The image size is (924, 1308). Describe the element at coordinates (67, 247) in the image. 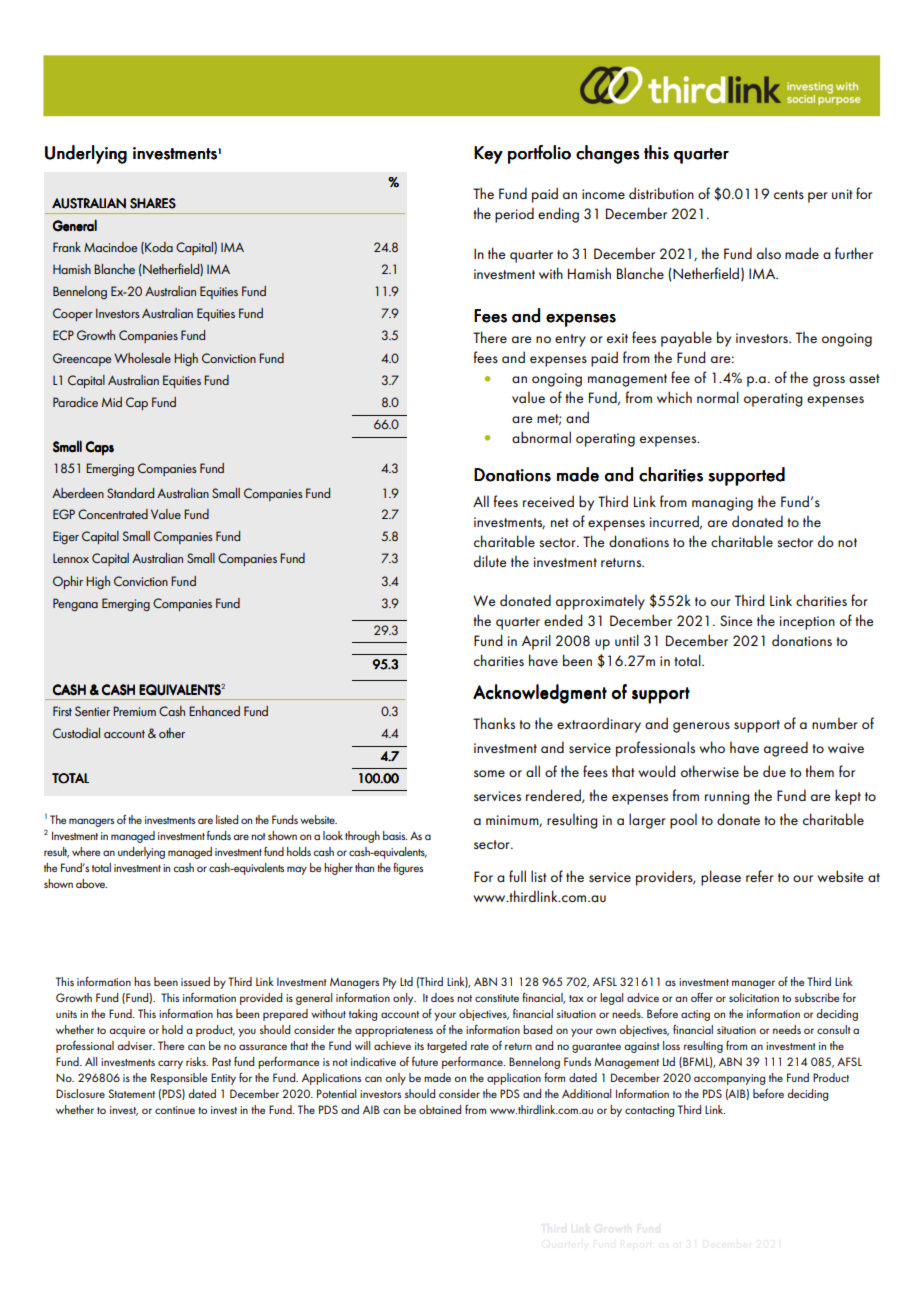

I see `Frank` at that location.
